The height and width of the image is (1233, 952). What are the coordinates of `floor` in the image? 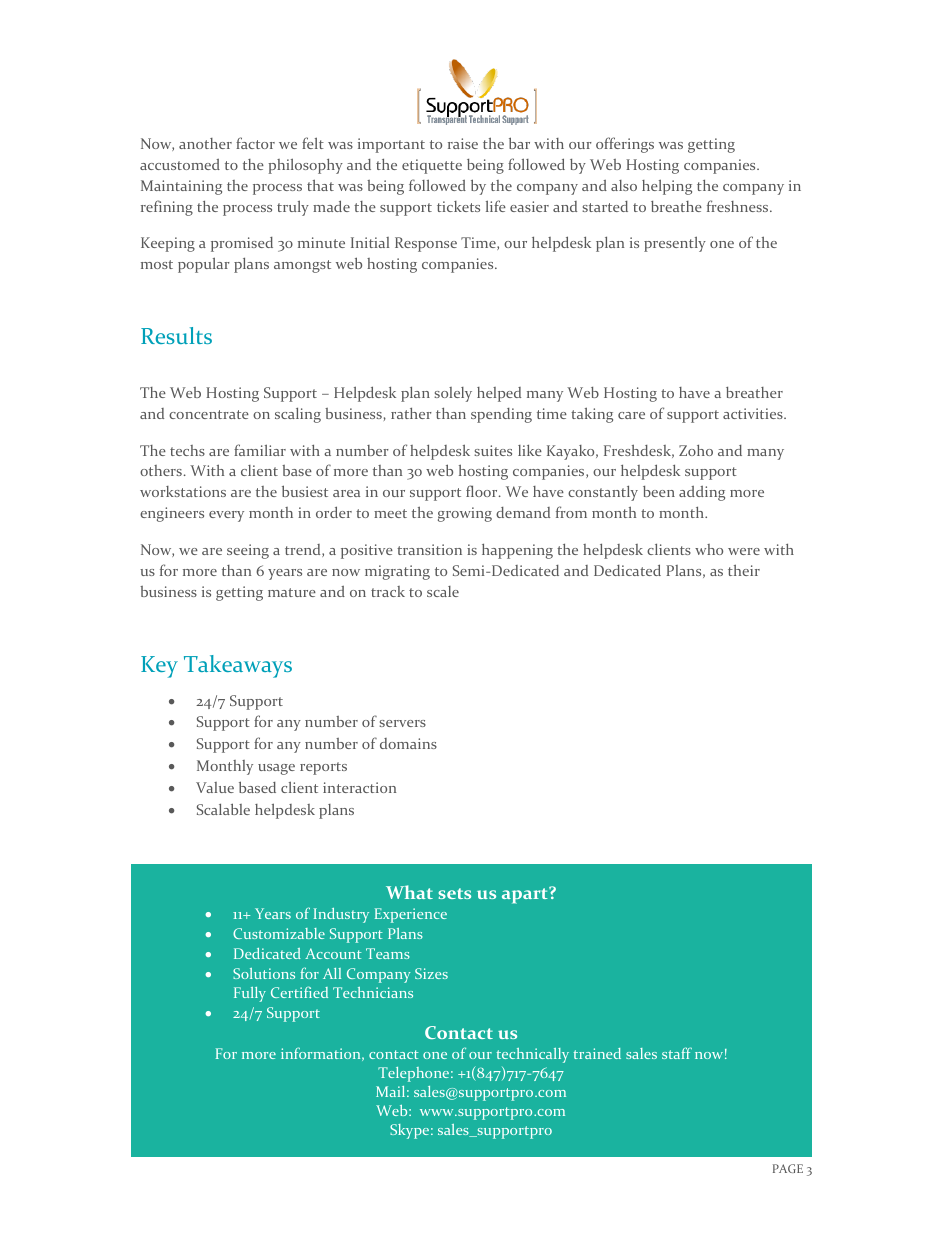 It's located at (483, 491).
